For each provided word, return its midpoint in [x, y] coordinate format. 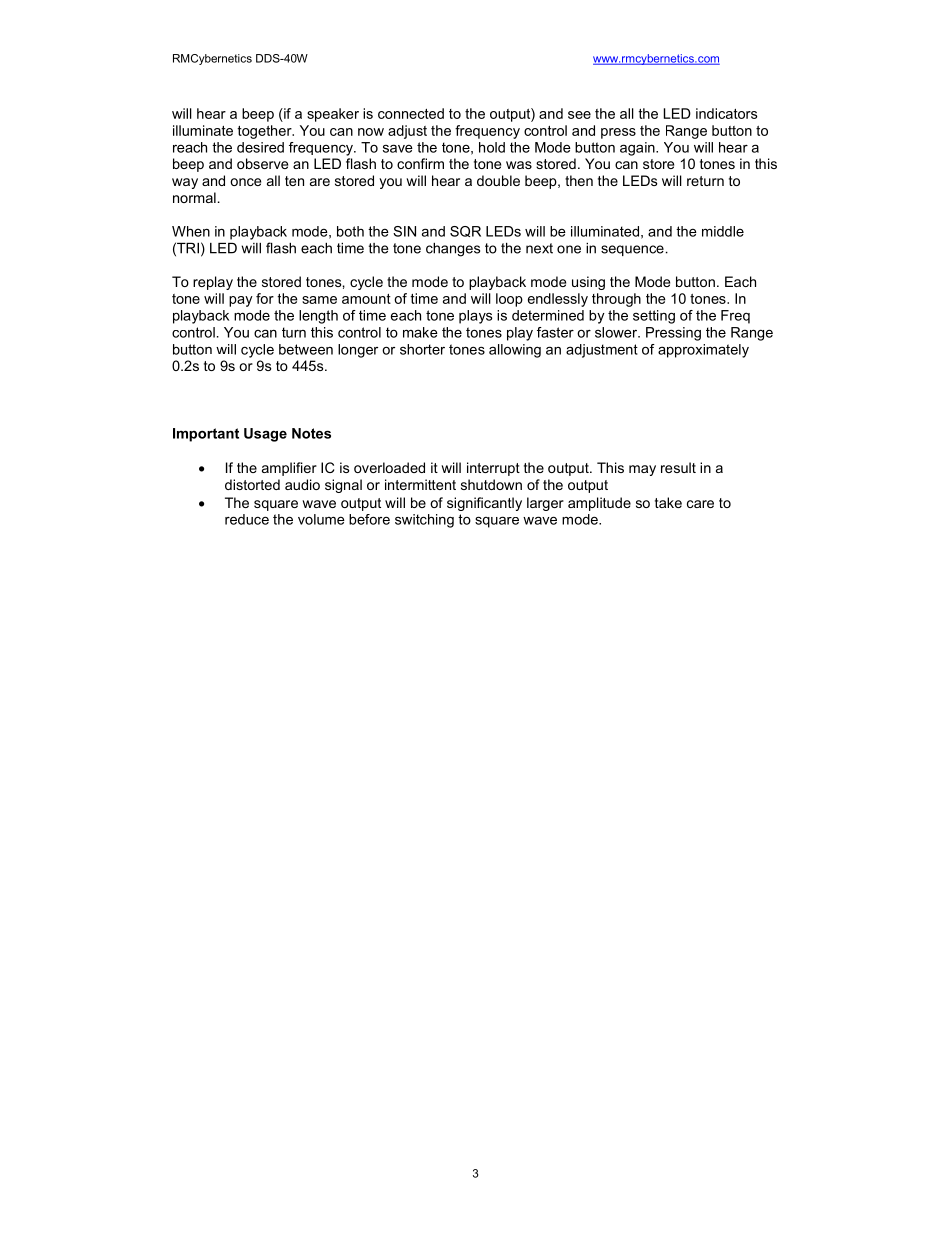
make [420, 332]
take [668, 502]
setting [654, 317]
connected [411, 113]
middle [723, 231]
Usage [265, 435]
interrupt [493, 469]
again [638, 149]
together [265, 132]
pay [241, 301]
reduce [247, 519]
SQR [465, 231]
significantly [484, 504]
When [191, 231]
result [678, 467]
